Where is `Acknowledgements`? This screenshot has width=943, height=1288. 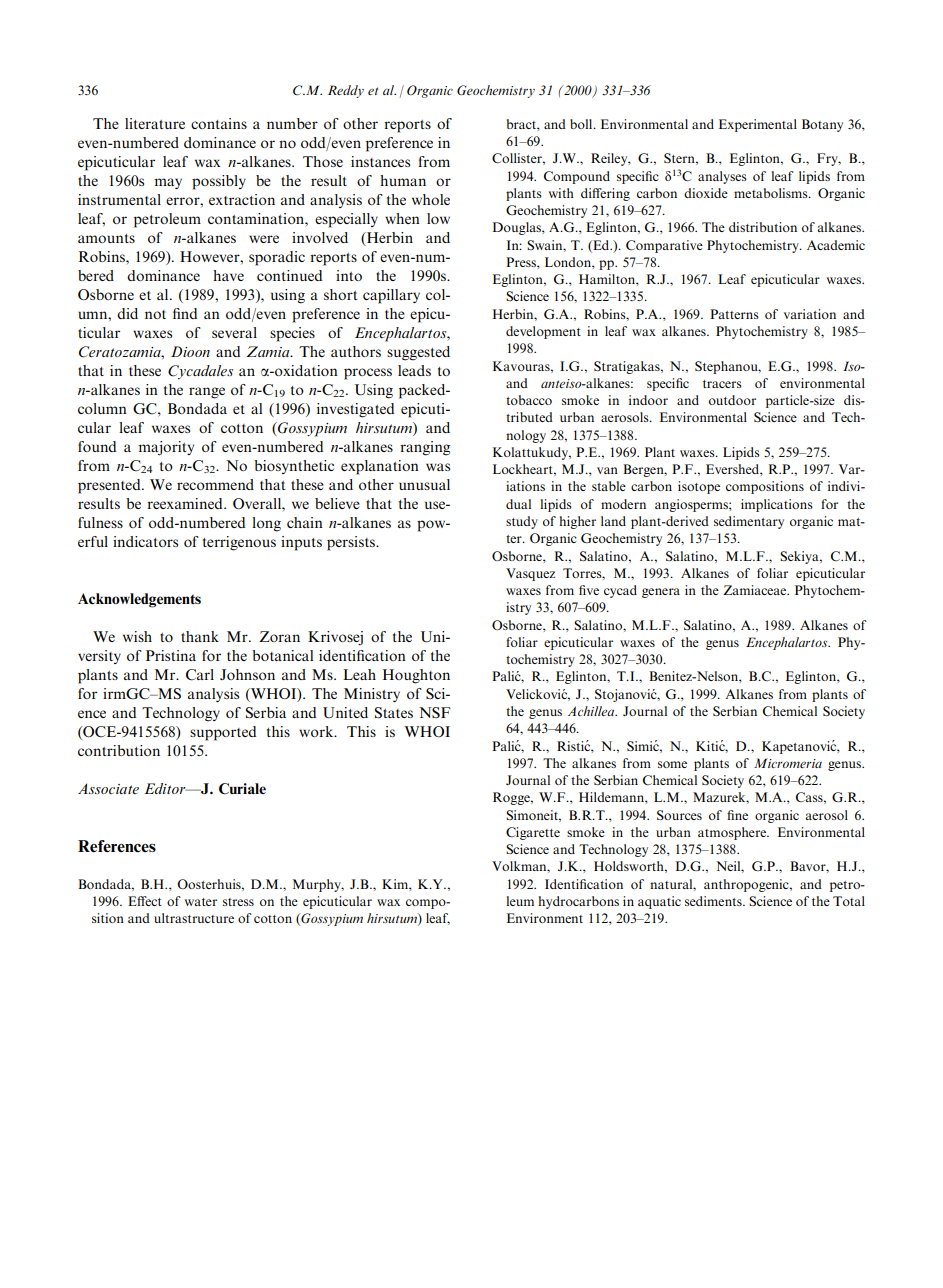 Acknowledgements is located at coordinates (139, 600).
